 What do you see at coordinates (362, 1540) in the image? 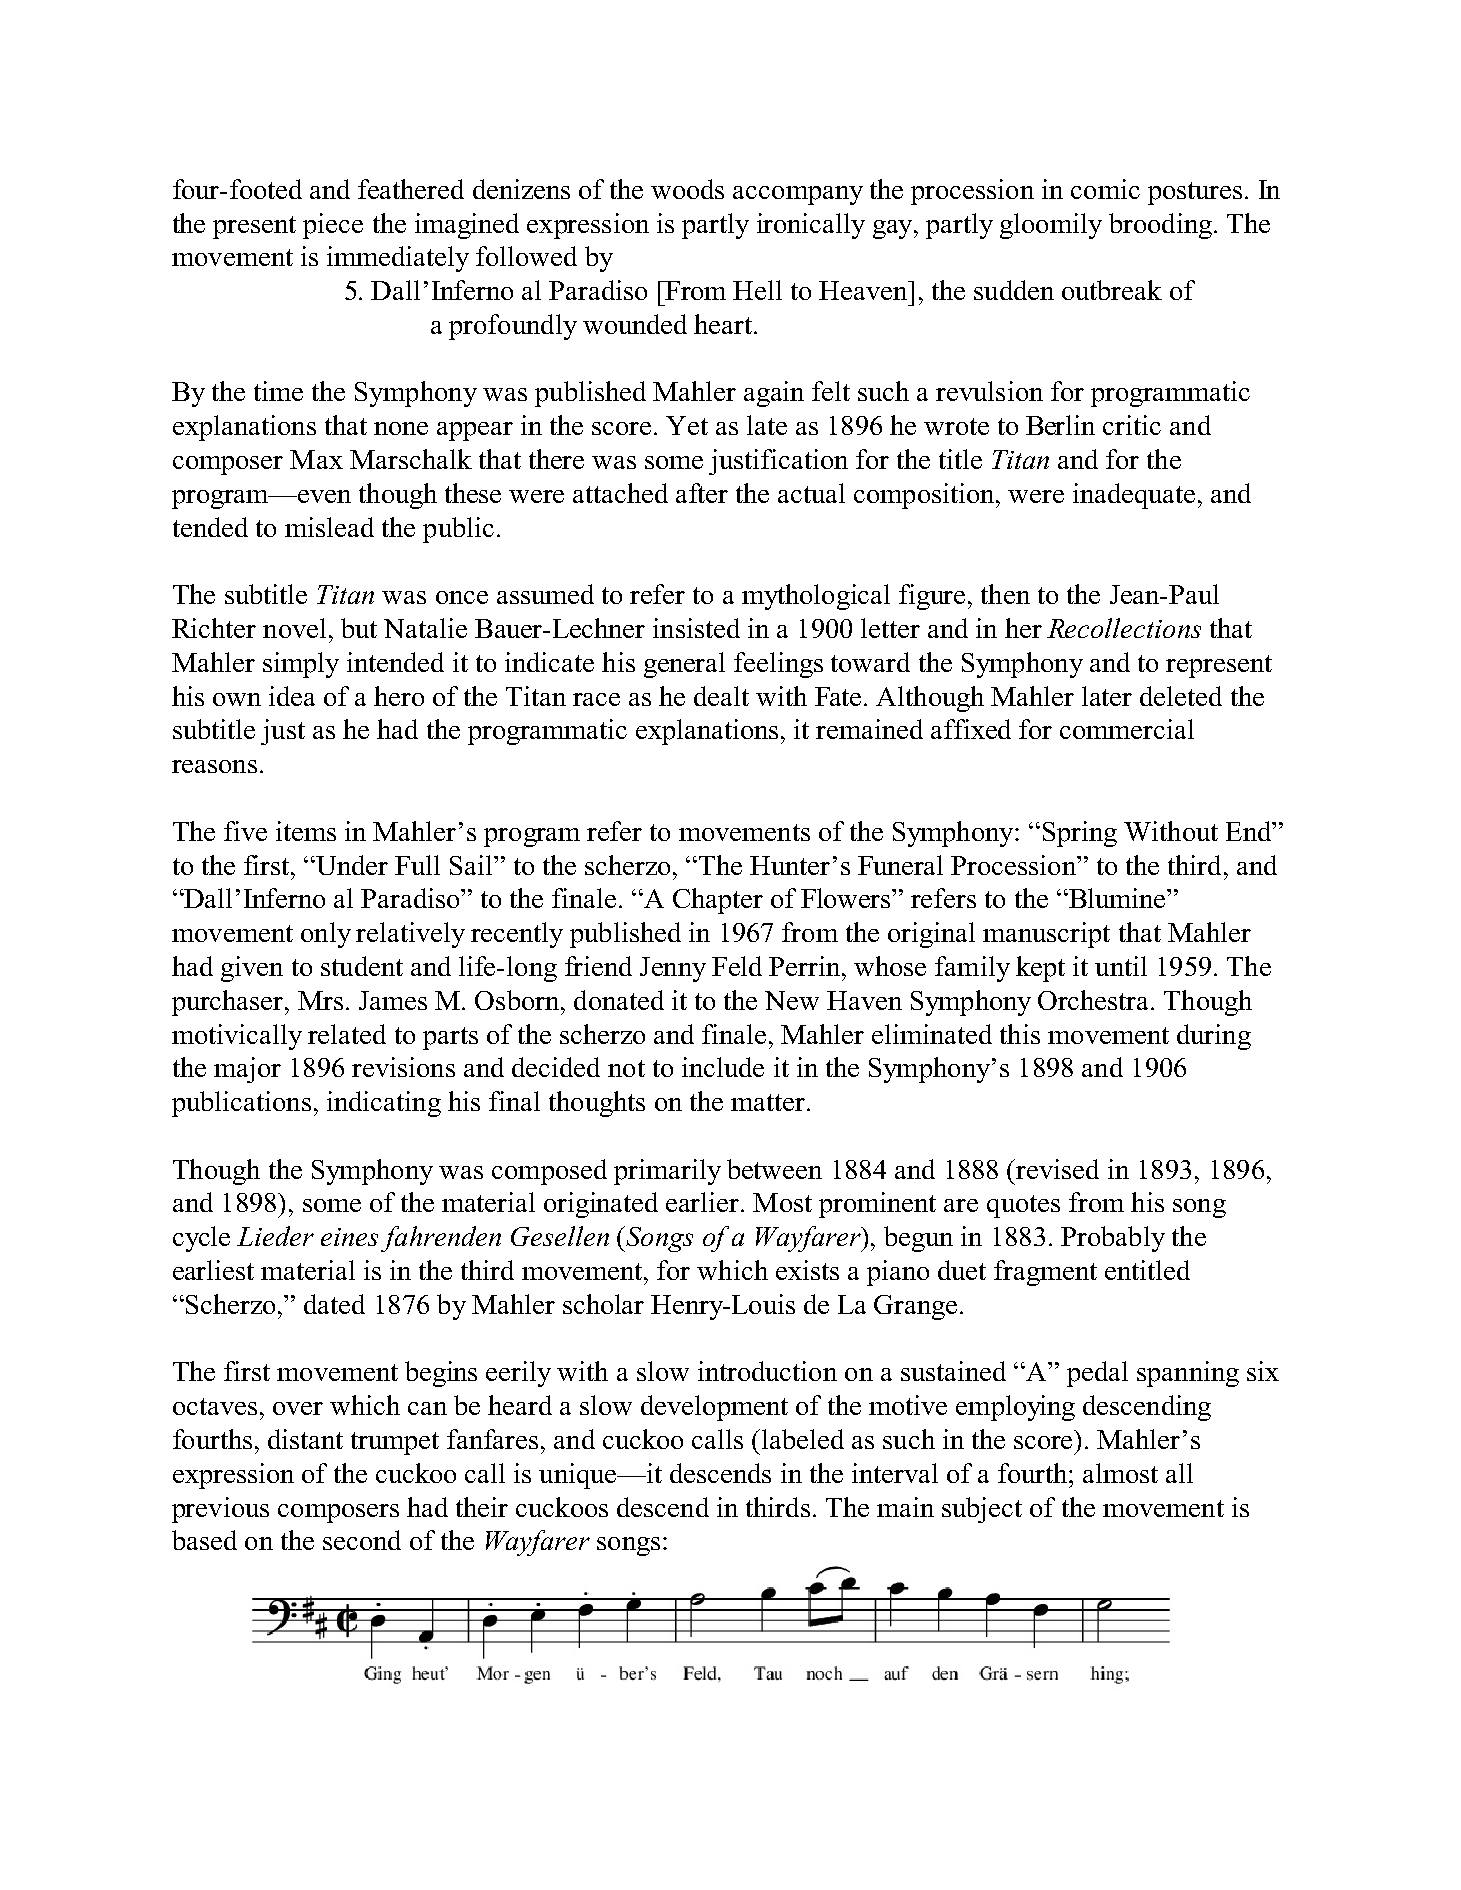
I see `second` at bounding box center [362, 1540].
